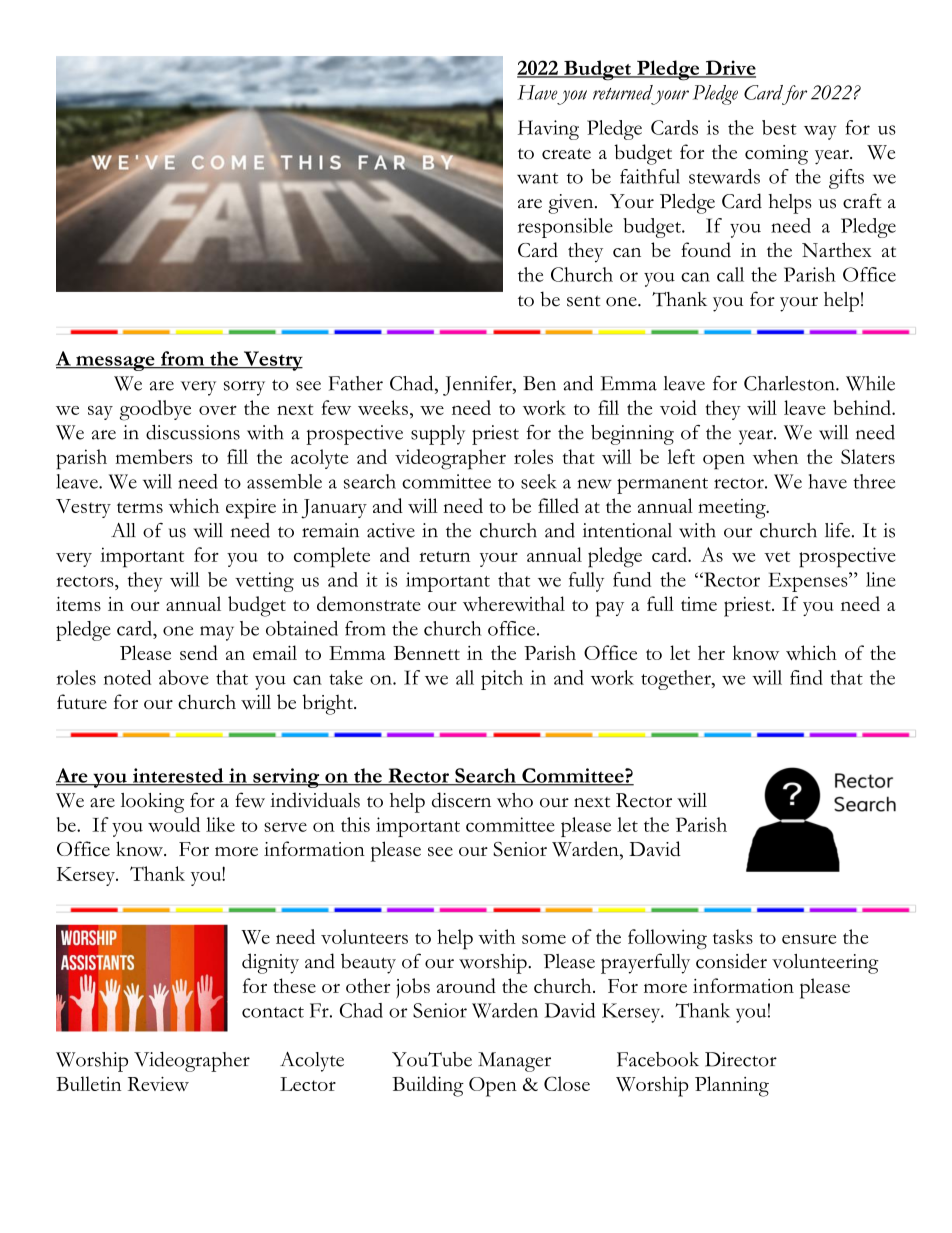 The width and height of the page is (952, 1233). Describe the element at coordinates (806, 677) in the page. I see `find` at that location.
